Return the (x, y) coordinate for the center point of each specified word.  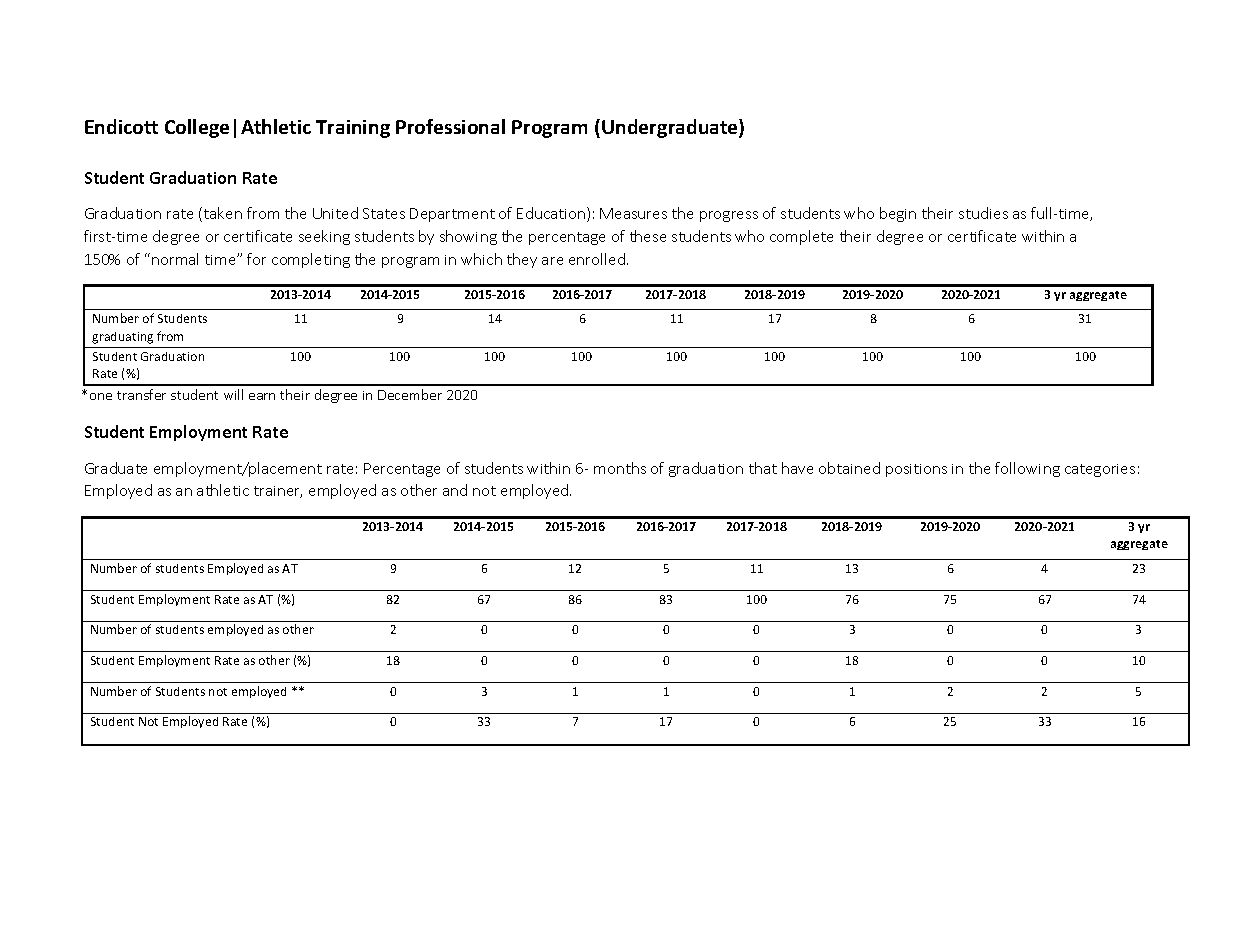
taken (223, 213)
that (763, 468)
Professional (450, 126)
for (256, 259)
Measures (633, 213)
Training (353, 129)
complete (801, 237)
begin (898, 214)
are (552, 261)
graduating (122, 338)
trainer (278, 492)
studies (983, 213)
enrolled (597, 259)
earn (262, 396)
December (410, 394)
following (1027, 469)
